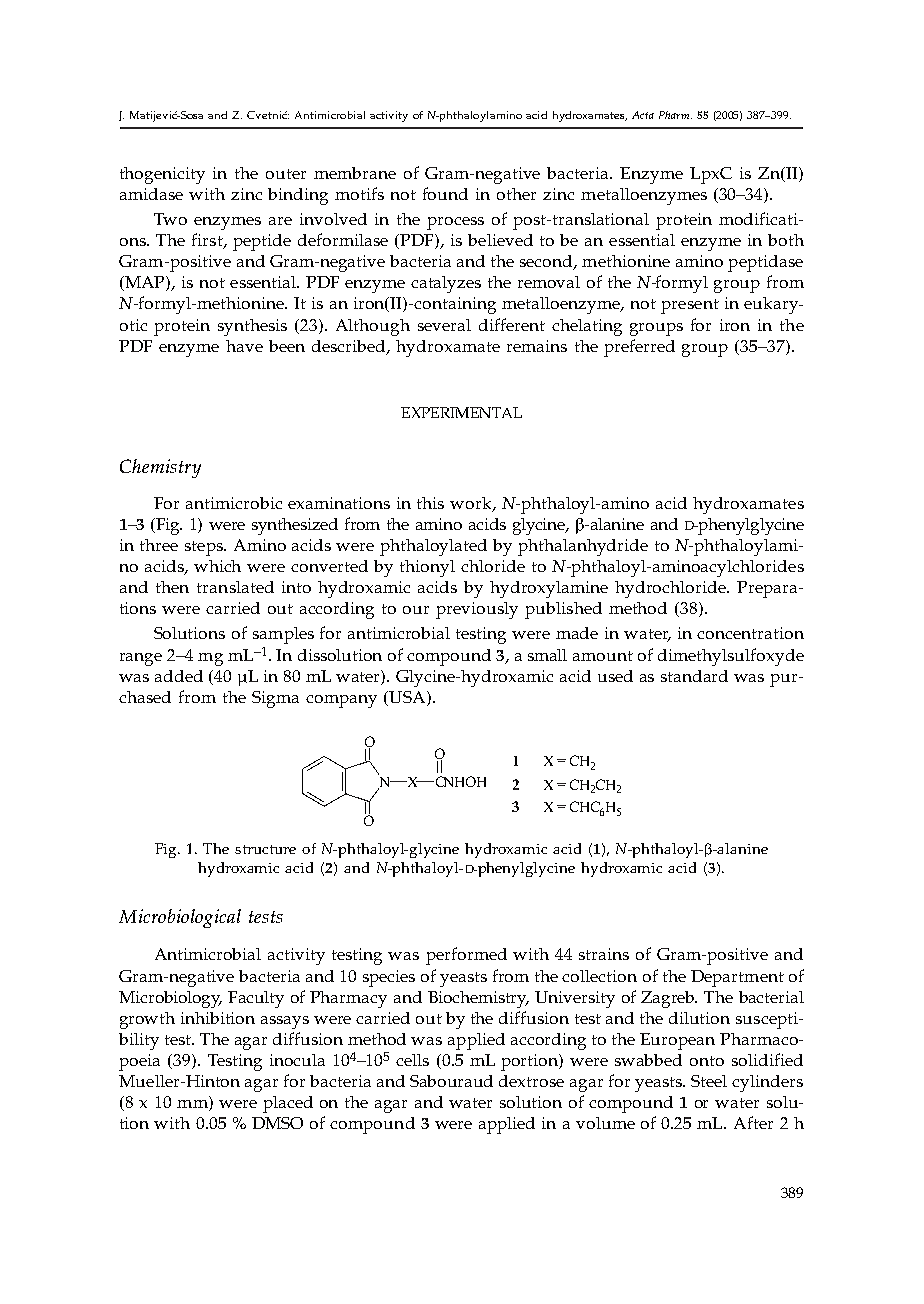  Describe the element at coordinates (286, 174) in the document. I see `outer` at that location.
